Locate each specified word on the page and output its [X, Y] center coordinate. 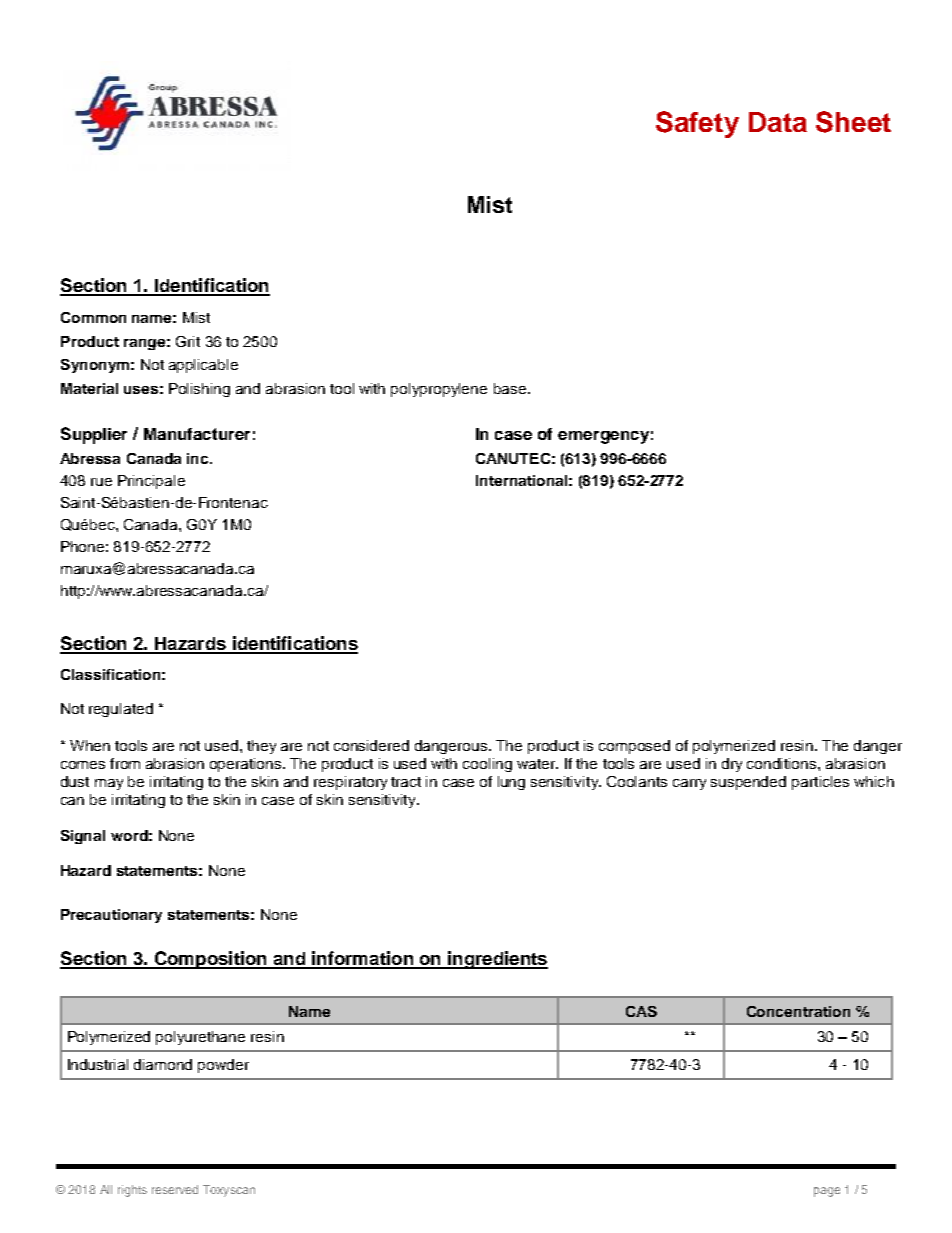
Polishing [199, 390]
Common [93, 317]
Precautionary [111, 916]
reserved [175, 1189]
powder [223, 1066]
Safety [697, 124]
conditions [783, 763]
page [827, 1192]
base [510, 388]
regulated [121, 710]
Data [778, 122]
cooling [487, 765]
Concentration [798, 1011]
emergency [603, 437]
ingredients [497, 960]
